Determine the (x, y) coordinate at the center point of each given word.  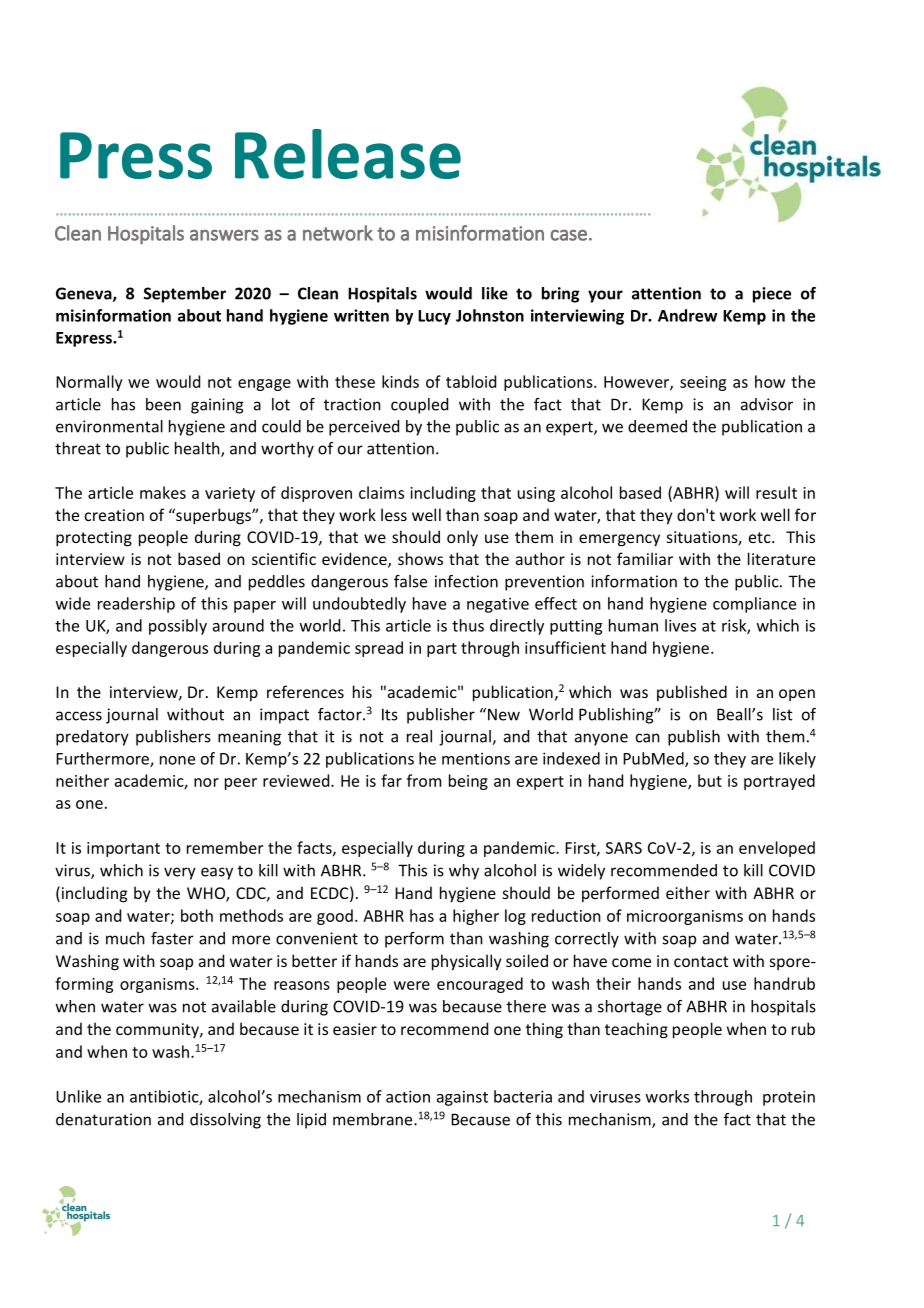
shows (420, 558)
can (648, 738)
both (197, 915)
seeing (703, 383)
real (419, 736)
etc (761, 537)
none (177, 760)
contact (701, 961)
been (163, 404)
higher (476, 917)
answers (224, 235)
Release (348, 154)
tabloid (471, 381)
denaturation (103, 1119)
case (568, 235)
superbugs (213, 516)
